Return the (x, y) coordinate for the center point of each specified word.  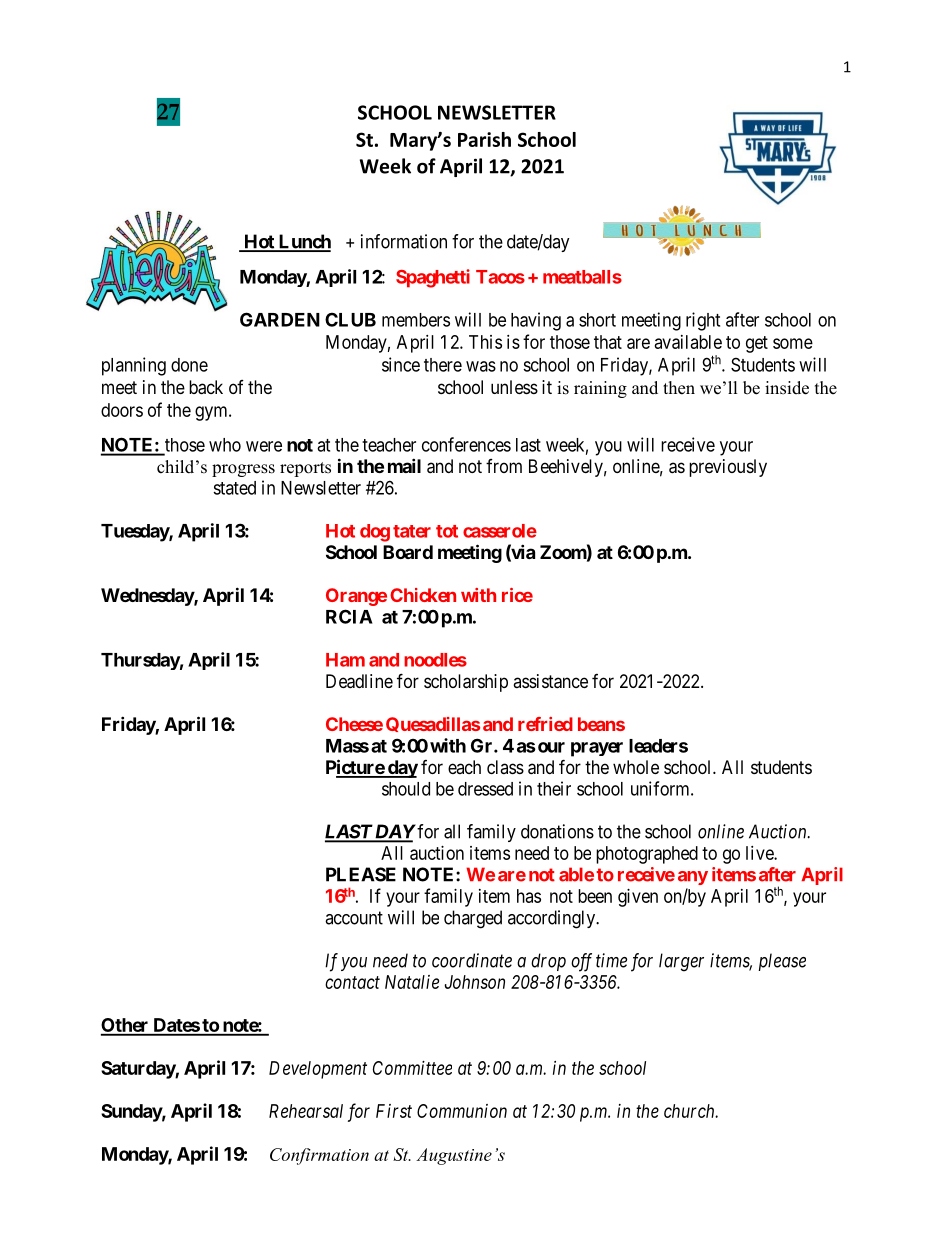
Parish (484, 139)
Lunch (303, 242)
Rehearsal (306, 1111)
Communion (462, 1111)
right (703, 321)
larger (681, 962)
